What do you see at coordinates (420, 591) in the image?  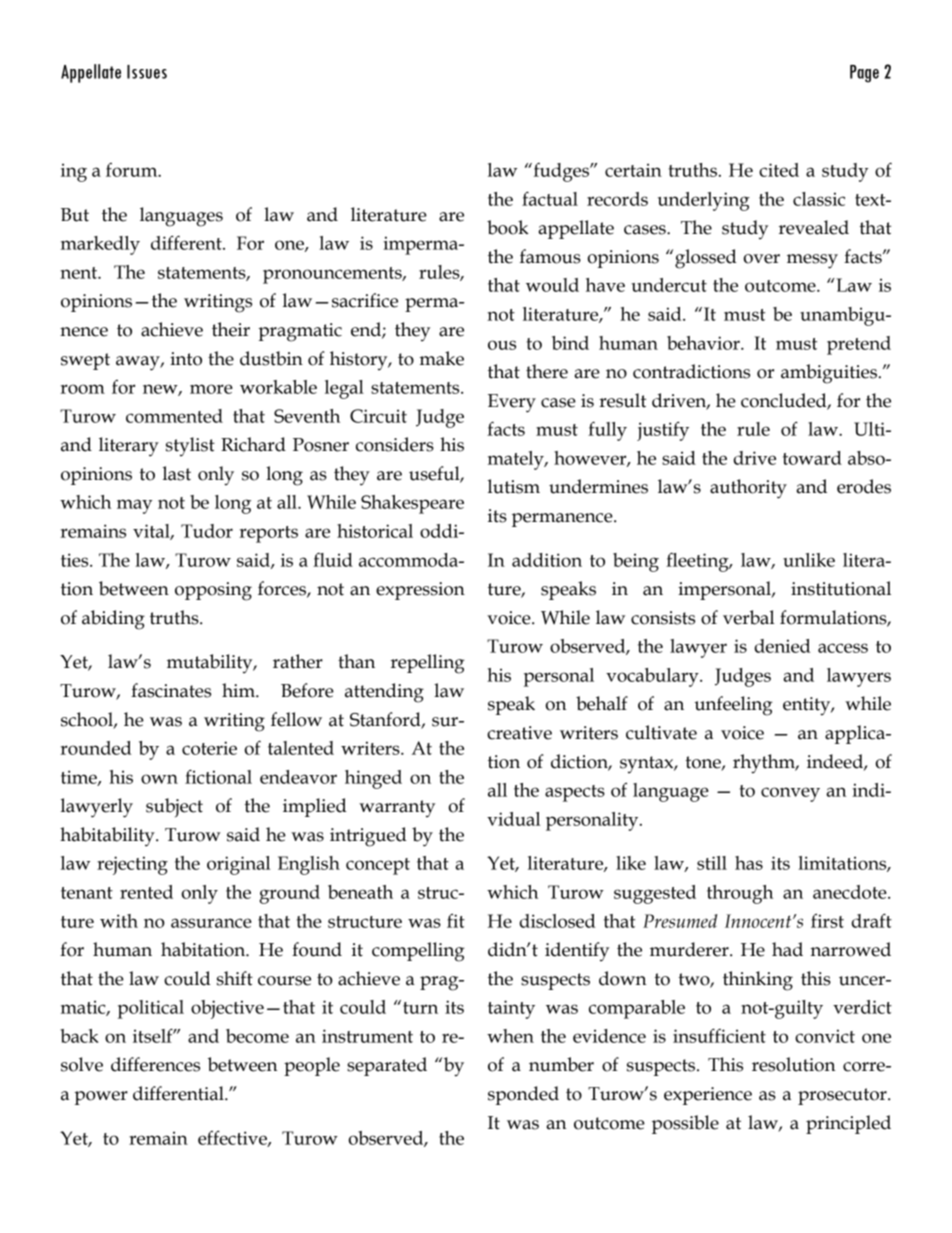 I see `expression` at bounding box center [420, 591].
